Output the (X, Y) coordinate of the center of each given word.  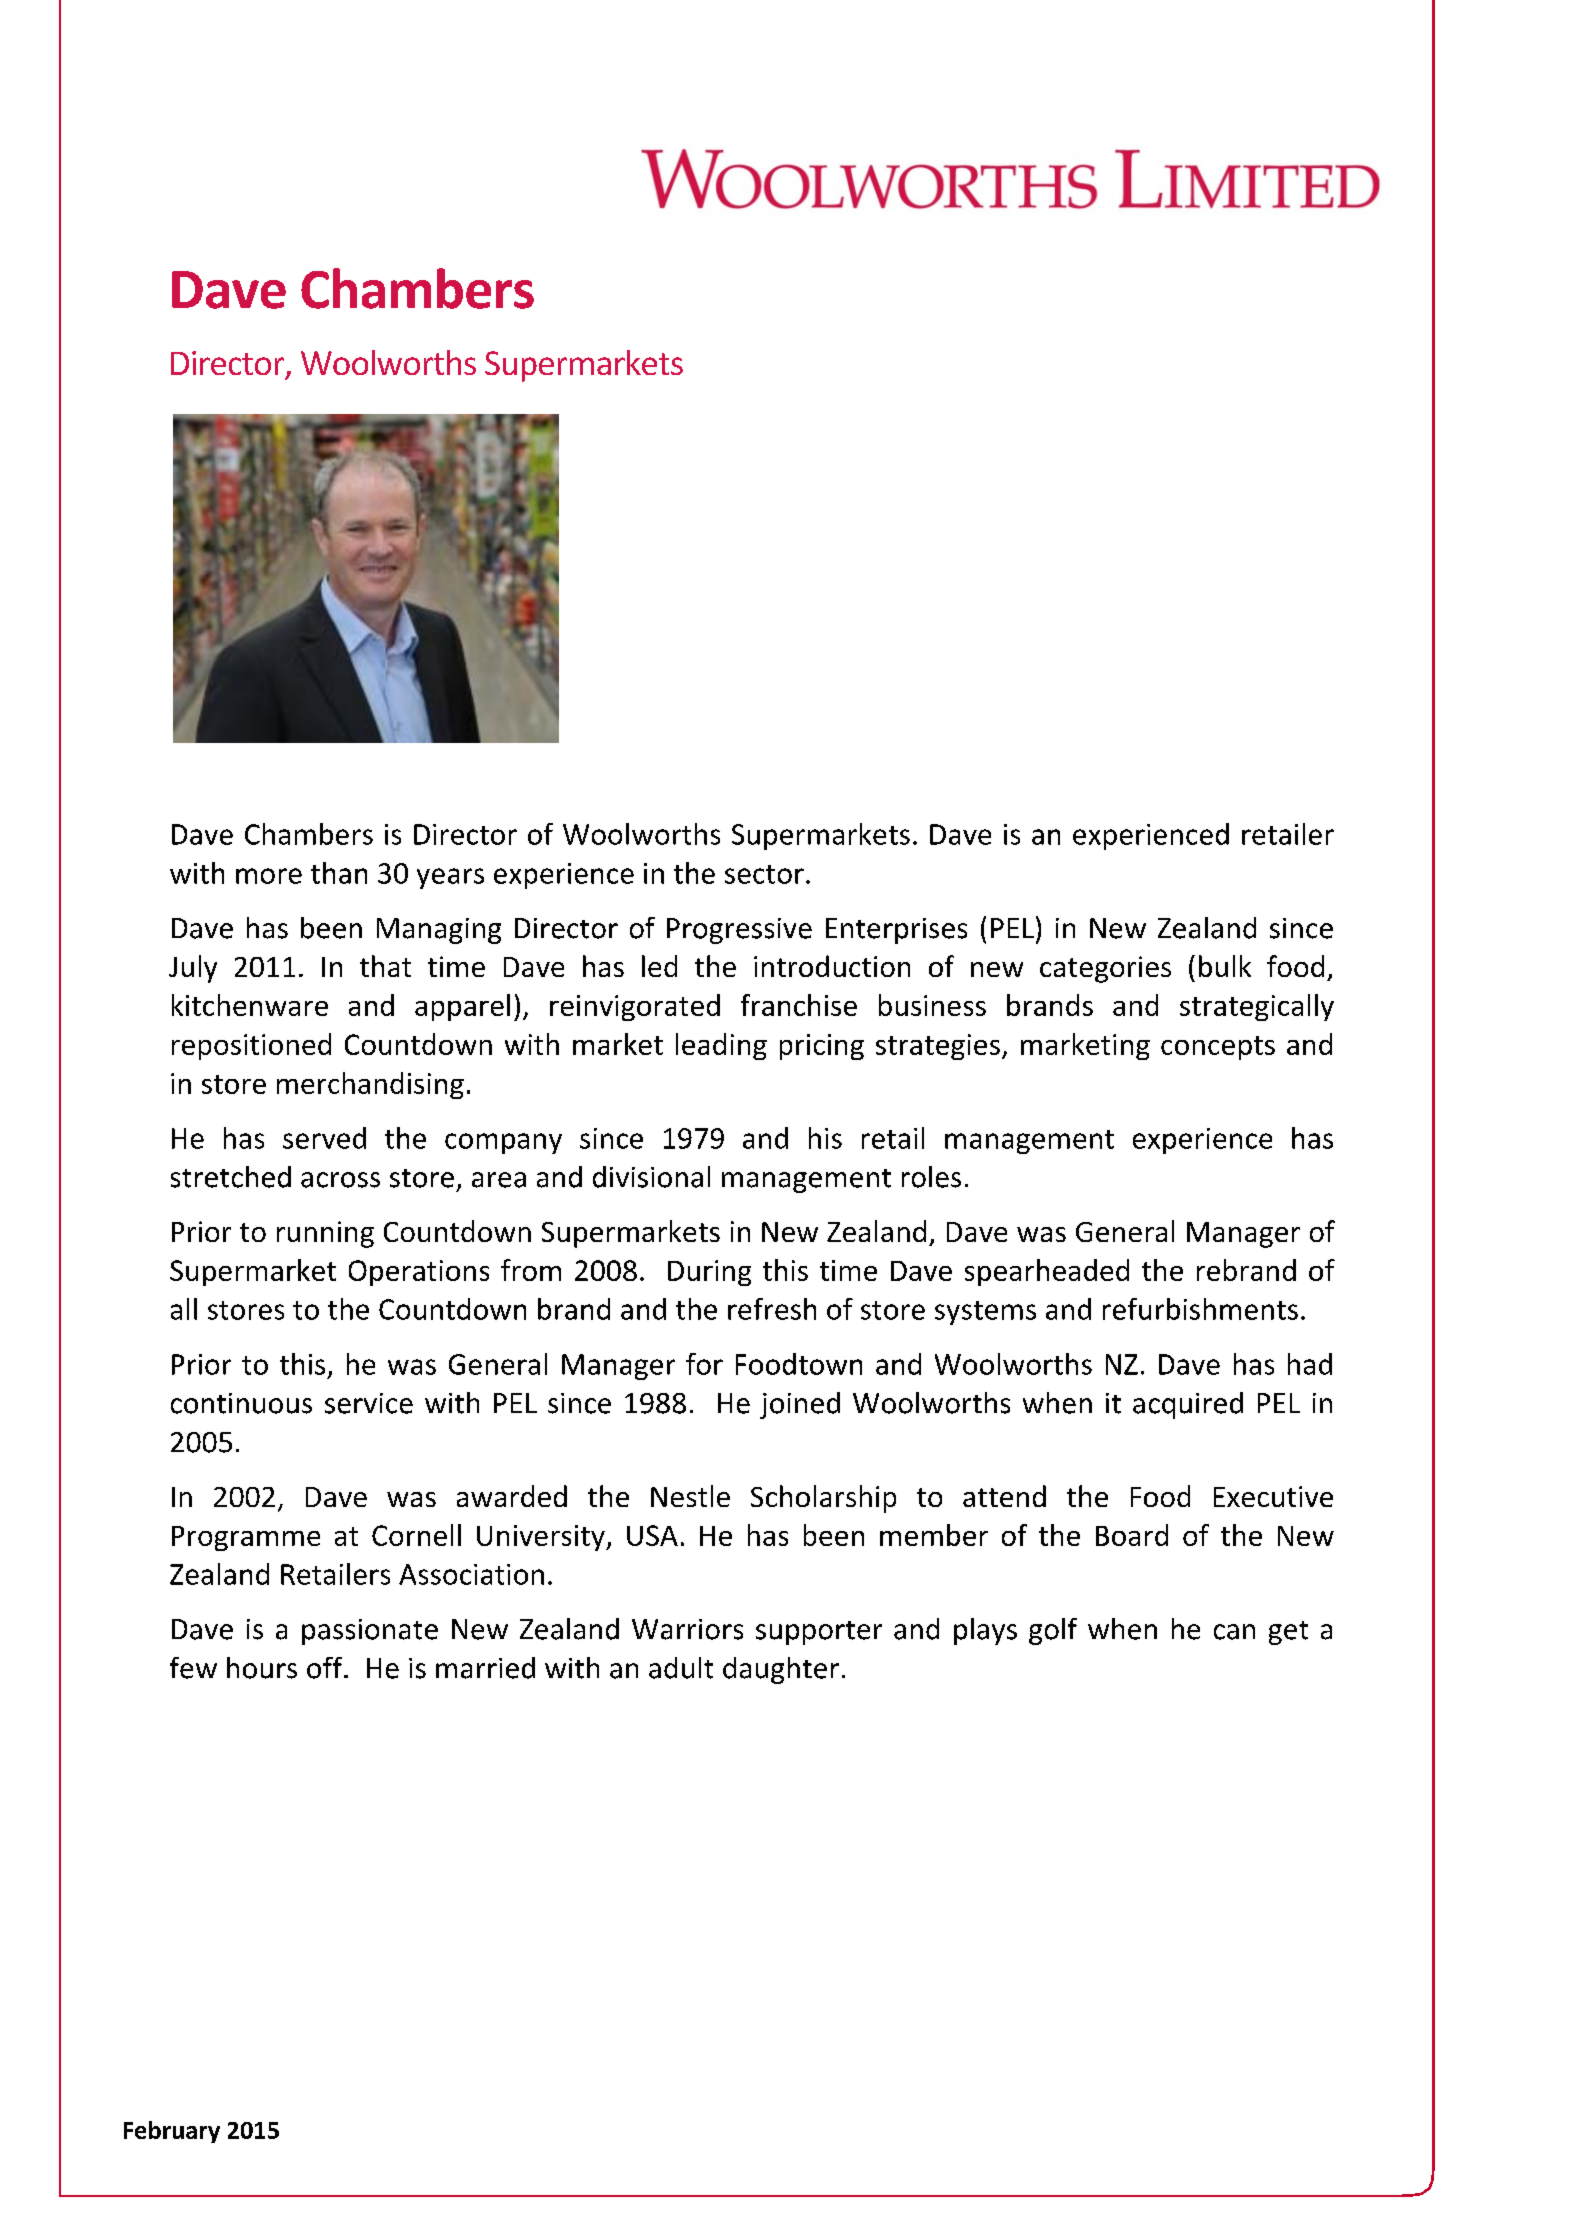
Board (1132, 1535)
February (172, 2132)
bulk (1225, 966)
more (269, 876)
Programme (246, 1538)
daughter (781, 1670)
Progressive (739, 931)
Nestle (690, 1496)
